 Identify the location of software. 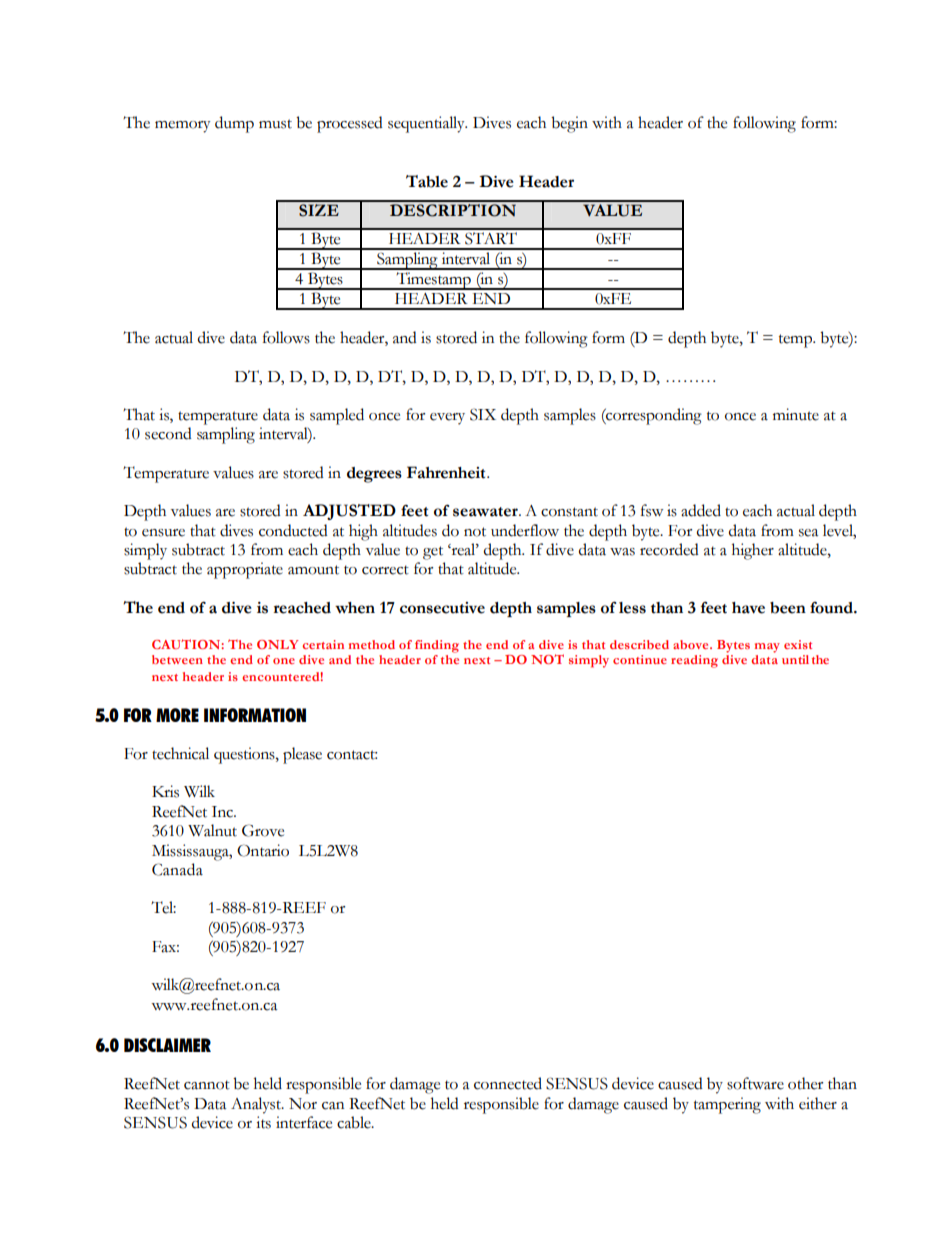
(755, 1083).
